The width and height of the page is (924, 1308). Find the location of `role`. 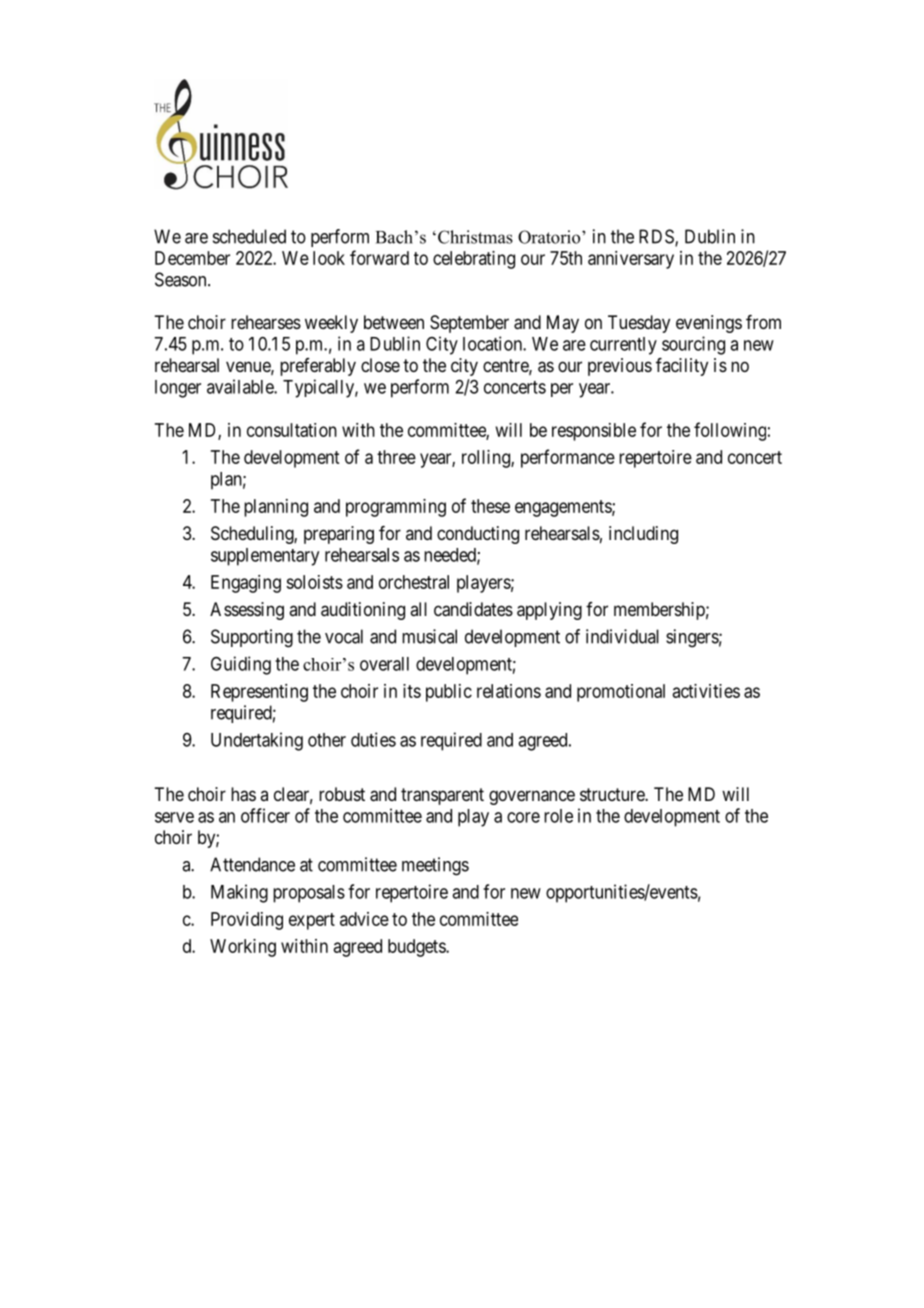

role is located at coordinates (558, 816).
